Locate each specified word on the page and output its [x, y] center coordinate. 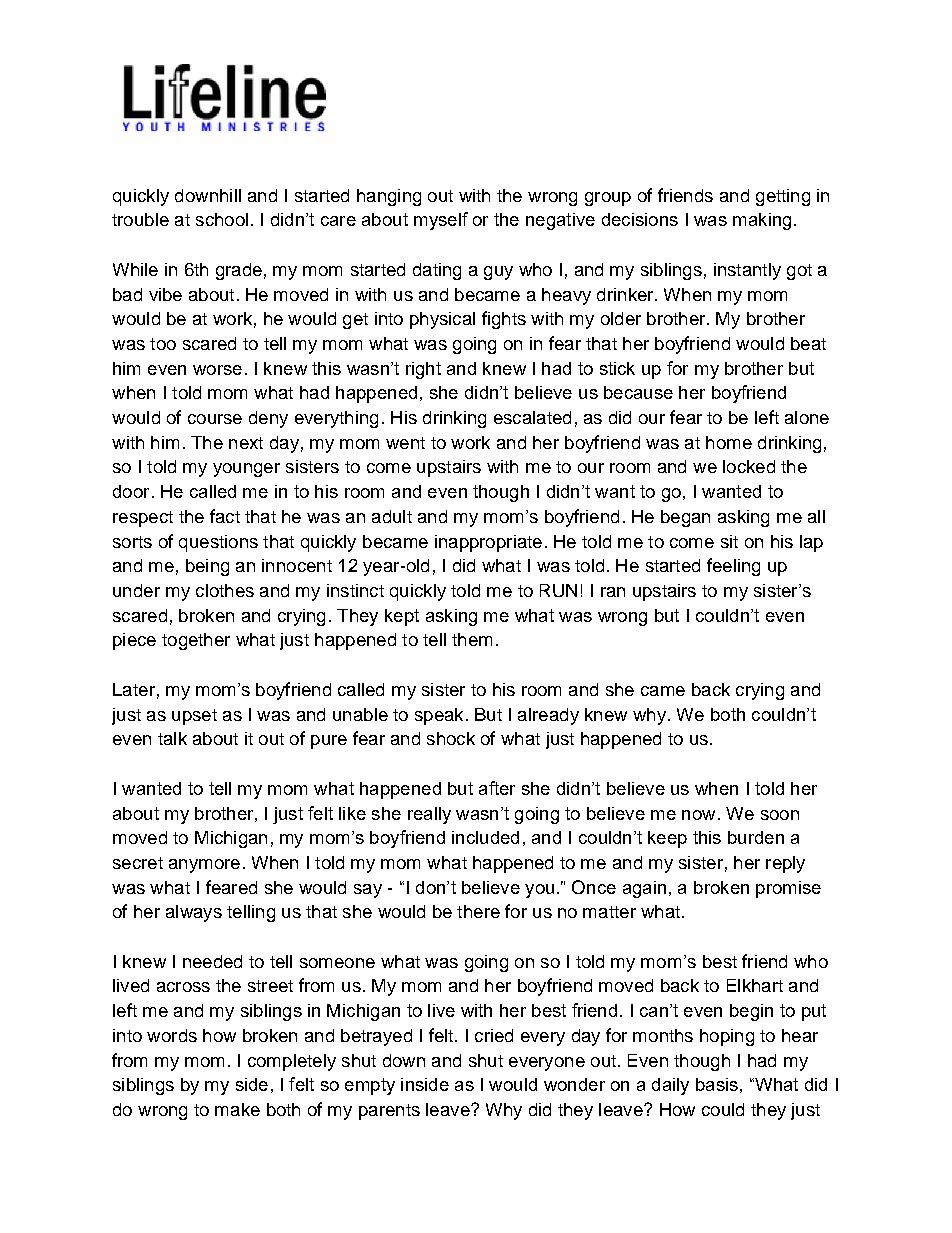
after [497, 788]
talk [172, 738]
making [762, 221]
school [222, 219]
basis [717, 1084]
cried [494, 1035]
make [237, 1109]
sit [729, 541]
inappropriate [488, 543]
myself [441, 221]
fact [225, 516]
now [698, 815]
